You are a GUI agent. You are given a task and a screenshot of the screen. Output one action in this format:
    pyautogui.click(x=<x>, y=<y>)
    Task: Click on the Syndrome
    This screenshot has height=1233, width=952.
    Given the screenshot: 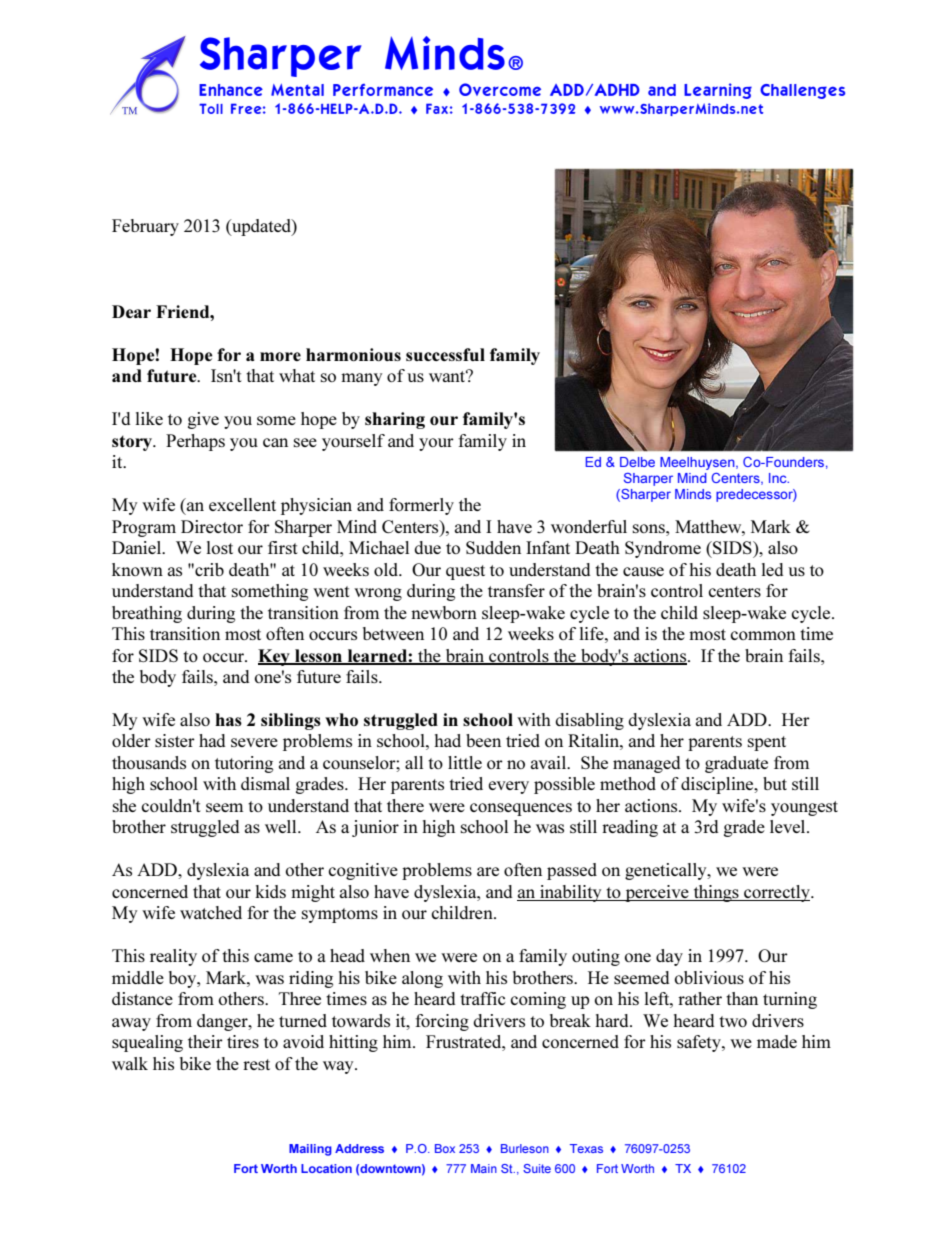 What is the action you would take?
    pyautogui.click(x=663, y=549)
